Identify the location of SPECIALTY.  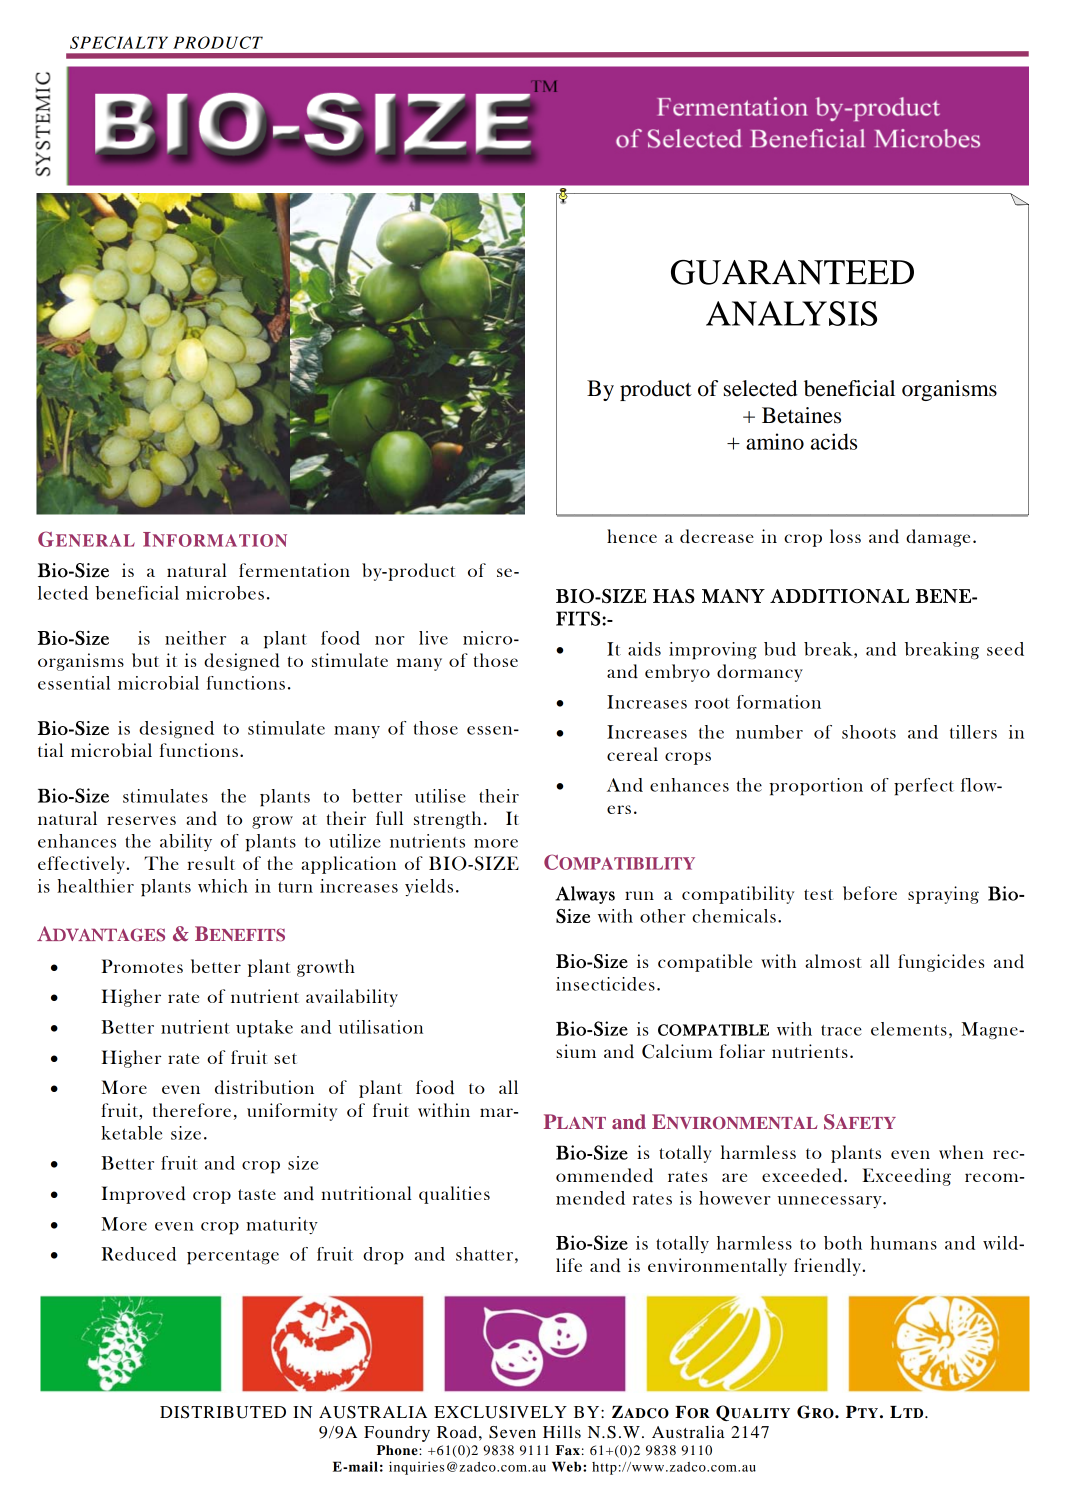
(119, 42).
